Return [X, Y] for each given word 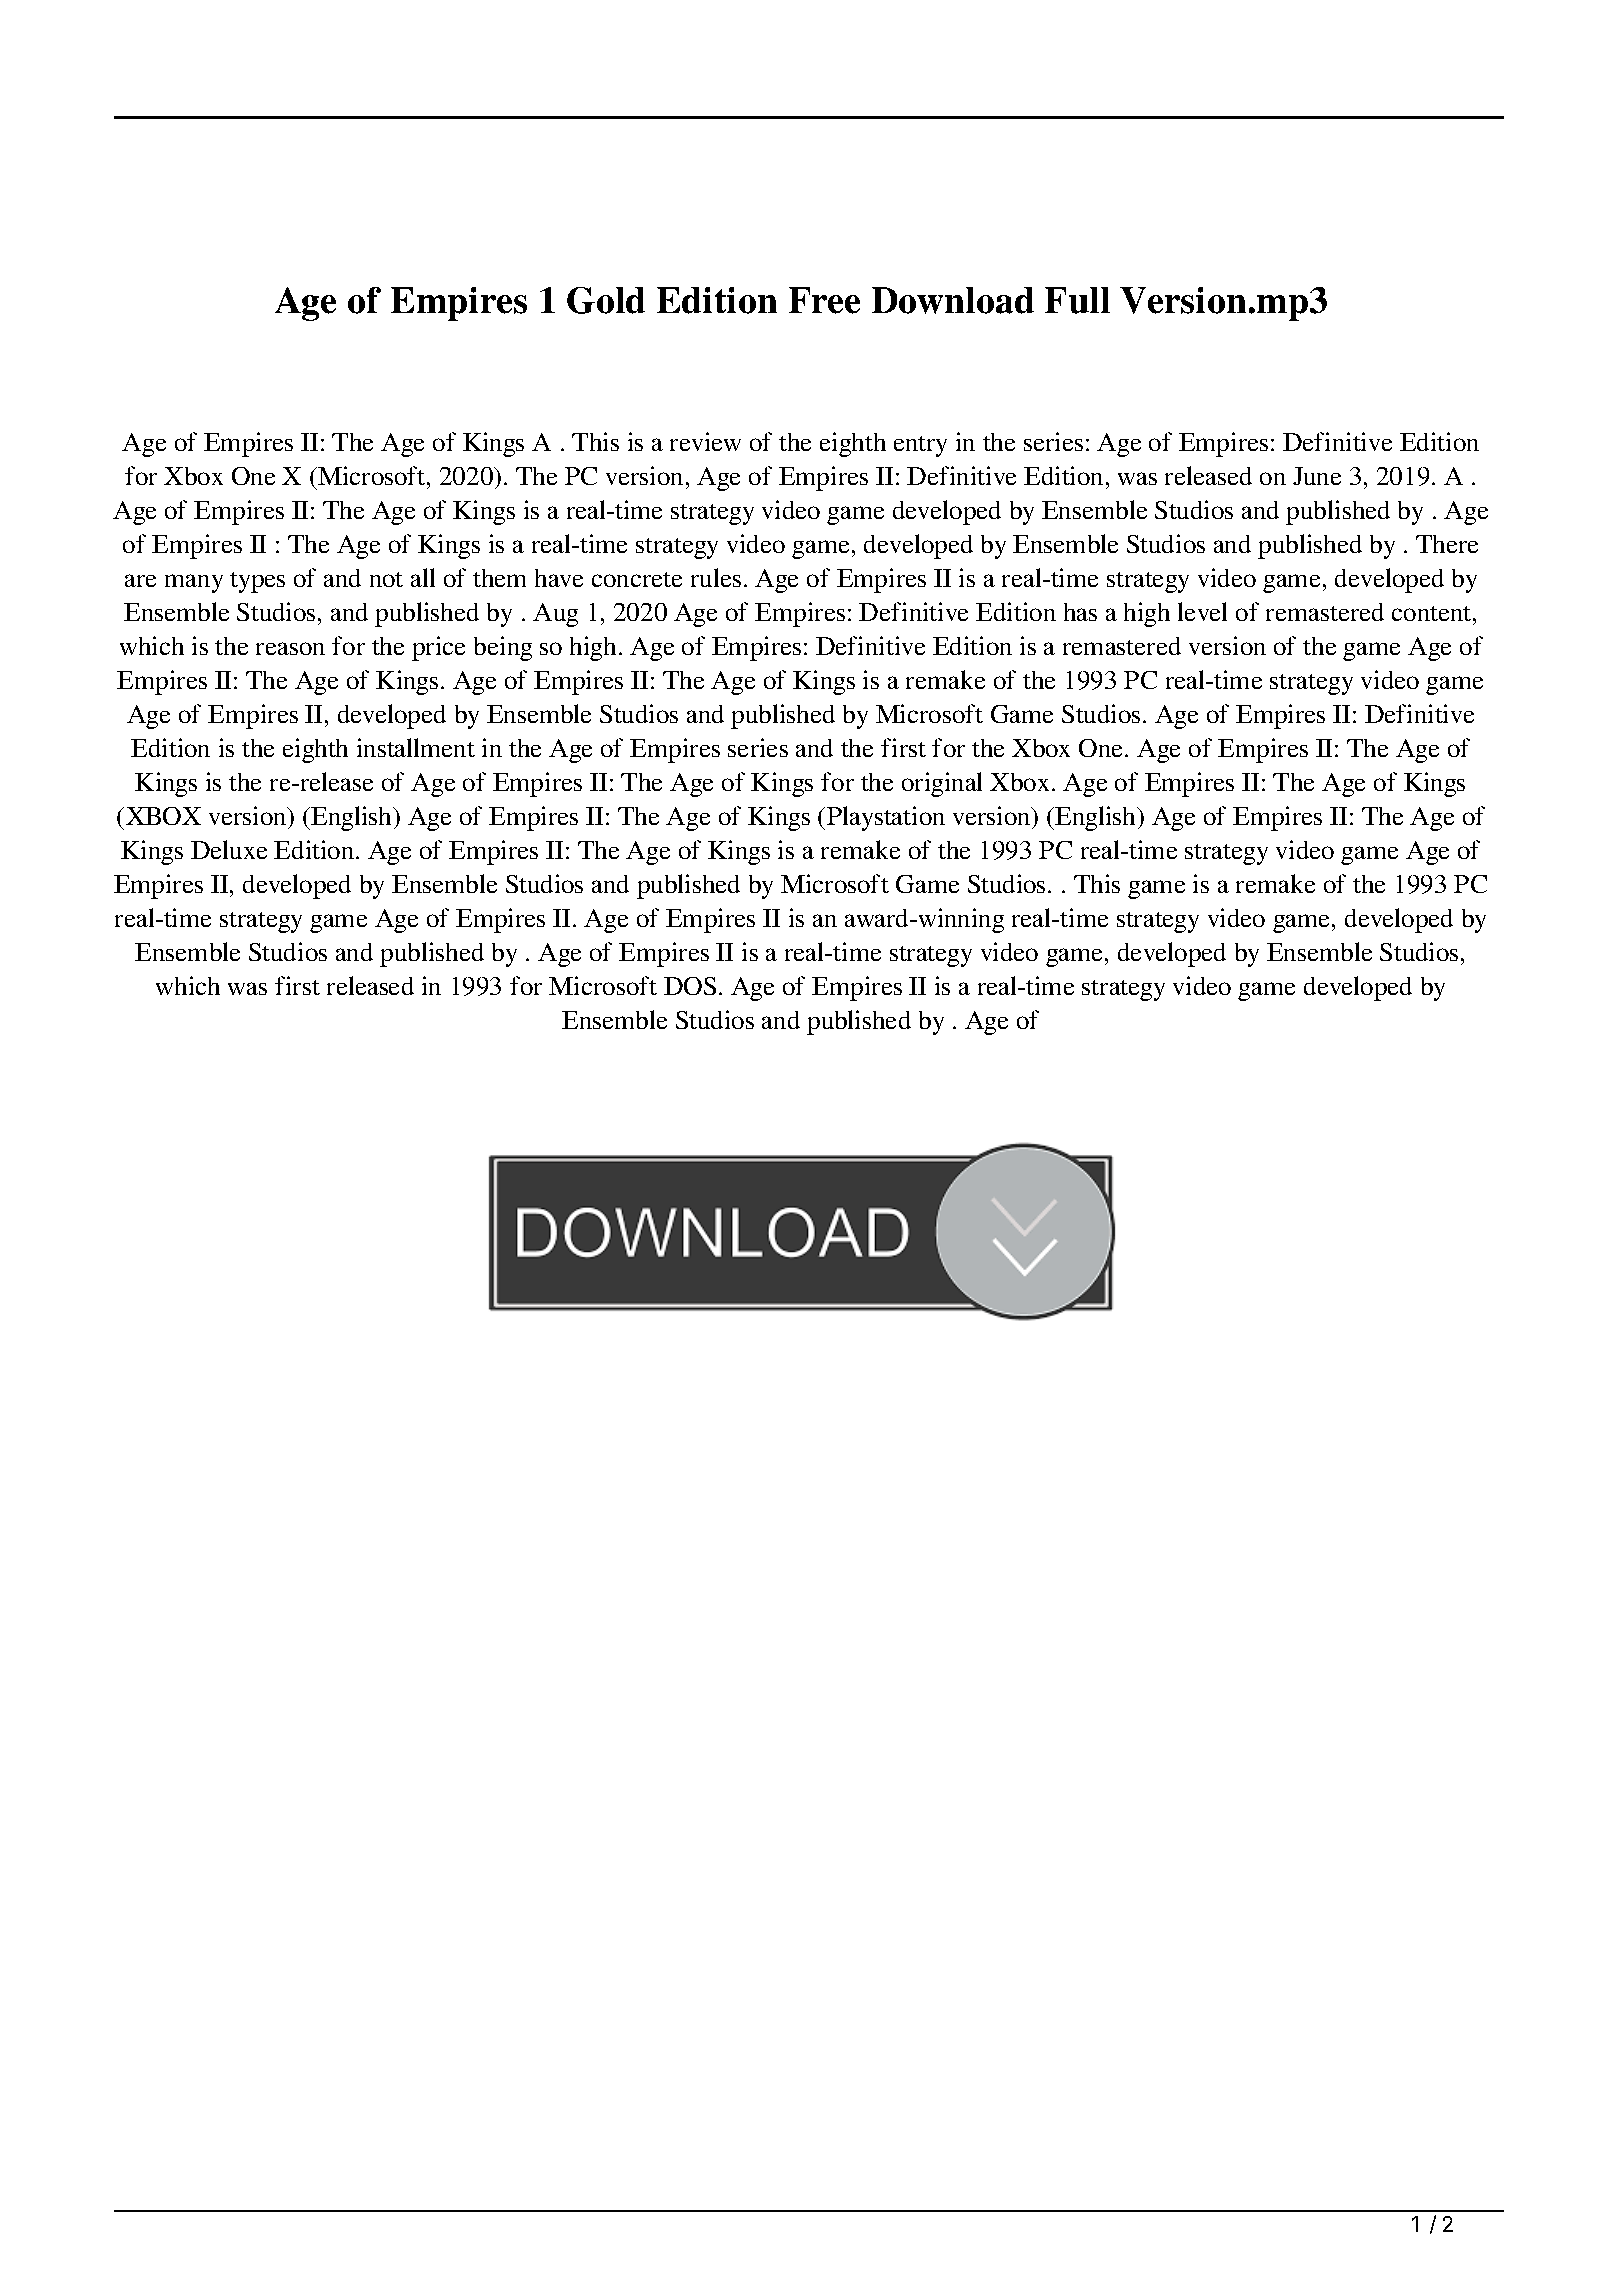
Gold [606, 300]
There [1447, 544]
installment [416, 747]
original [942, 784]
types [257, 582]
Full [1077, 300]
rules [716, 577]
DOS [690, 986]
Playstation [886, 818]
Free [824, 300]
